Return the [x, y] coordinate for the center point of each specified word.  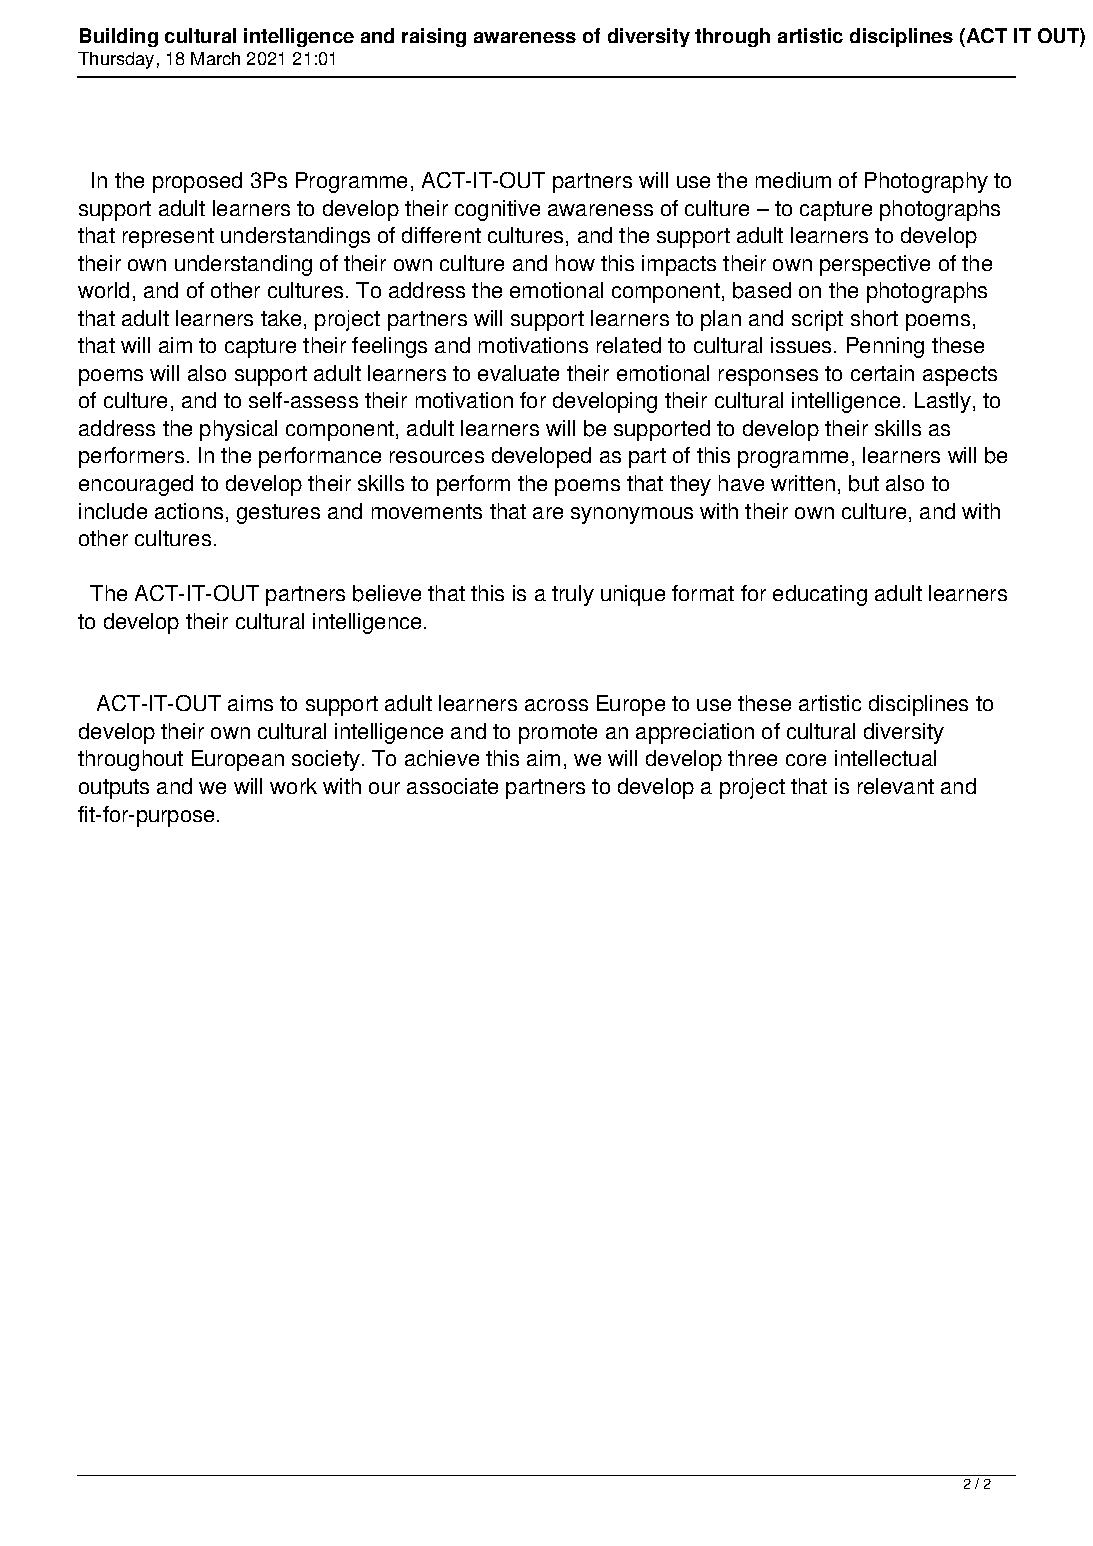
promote [558, 734]
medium [793, 180]
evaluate [518, 373]
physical [238, 430]
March [215, 58]
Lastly [943, 402]
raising [434, 37]
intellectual [885, 758]
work [293, 786]
